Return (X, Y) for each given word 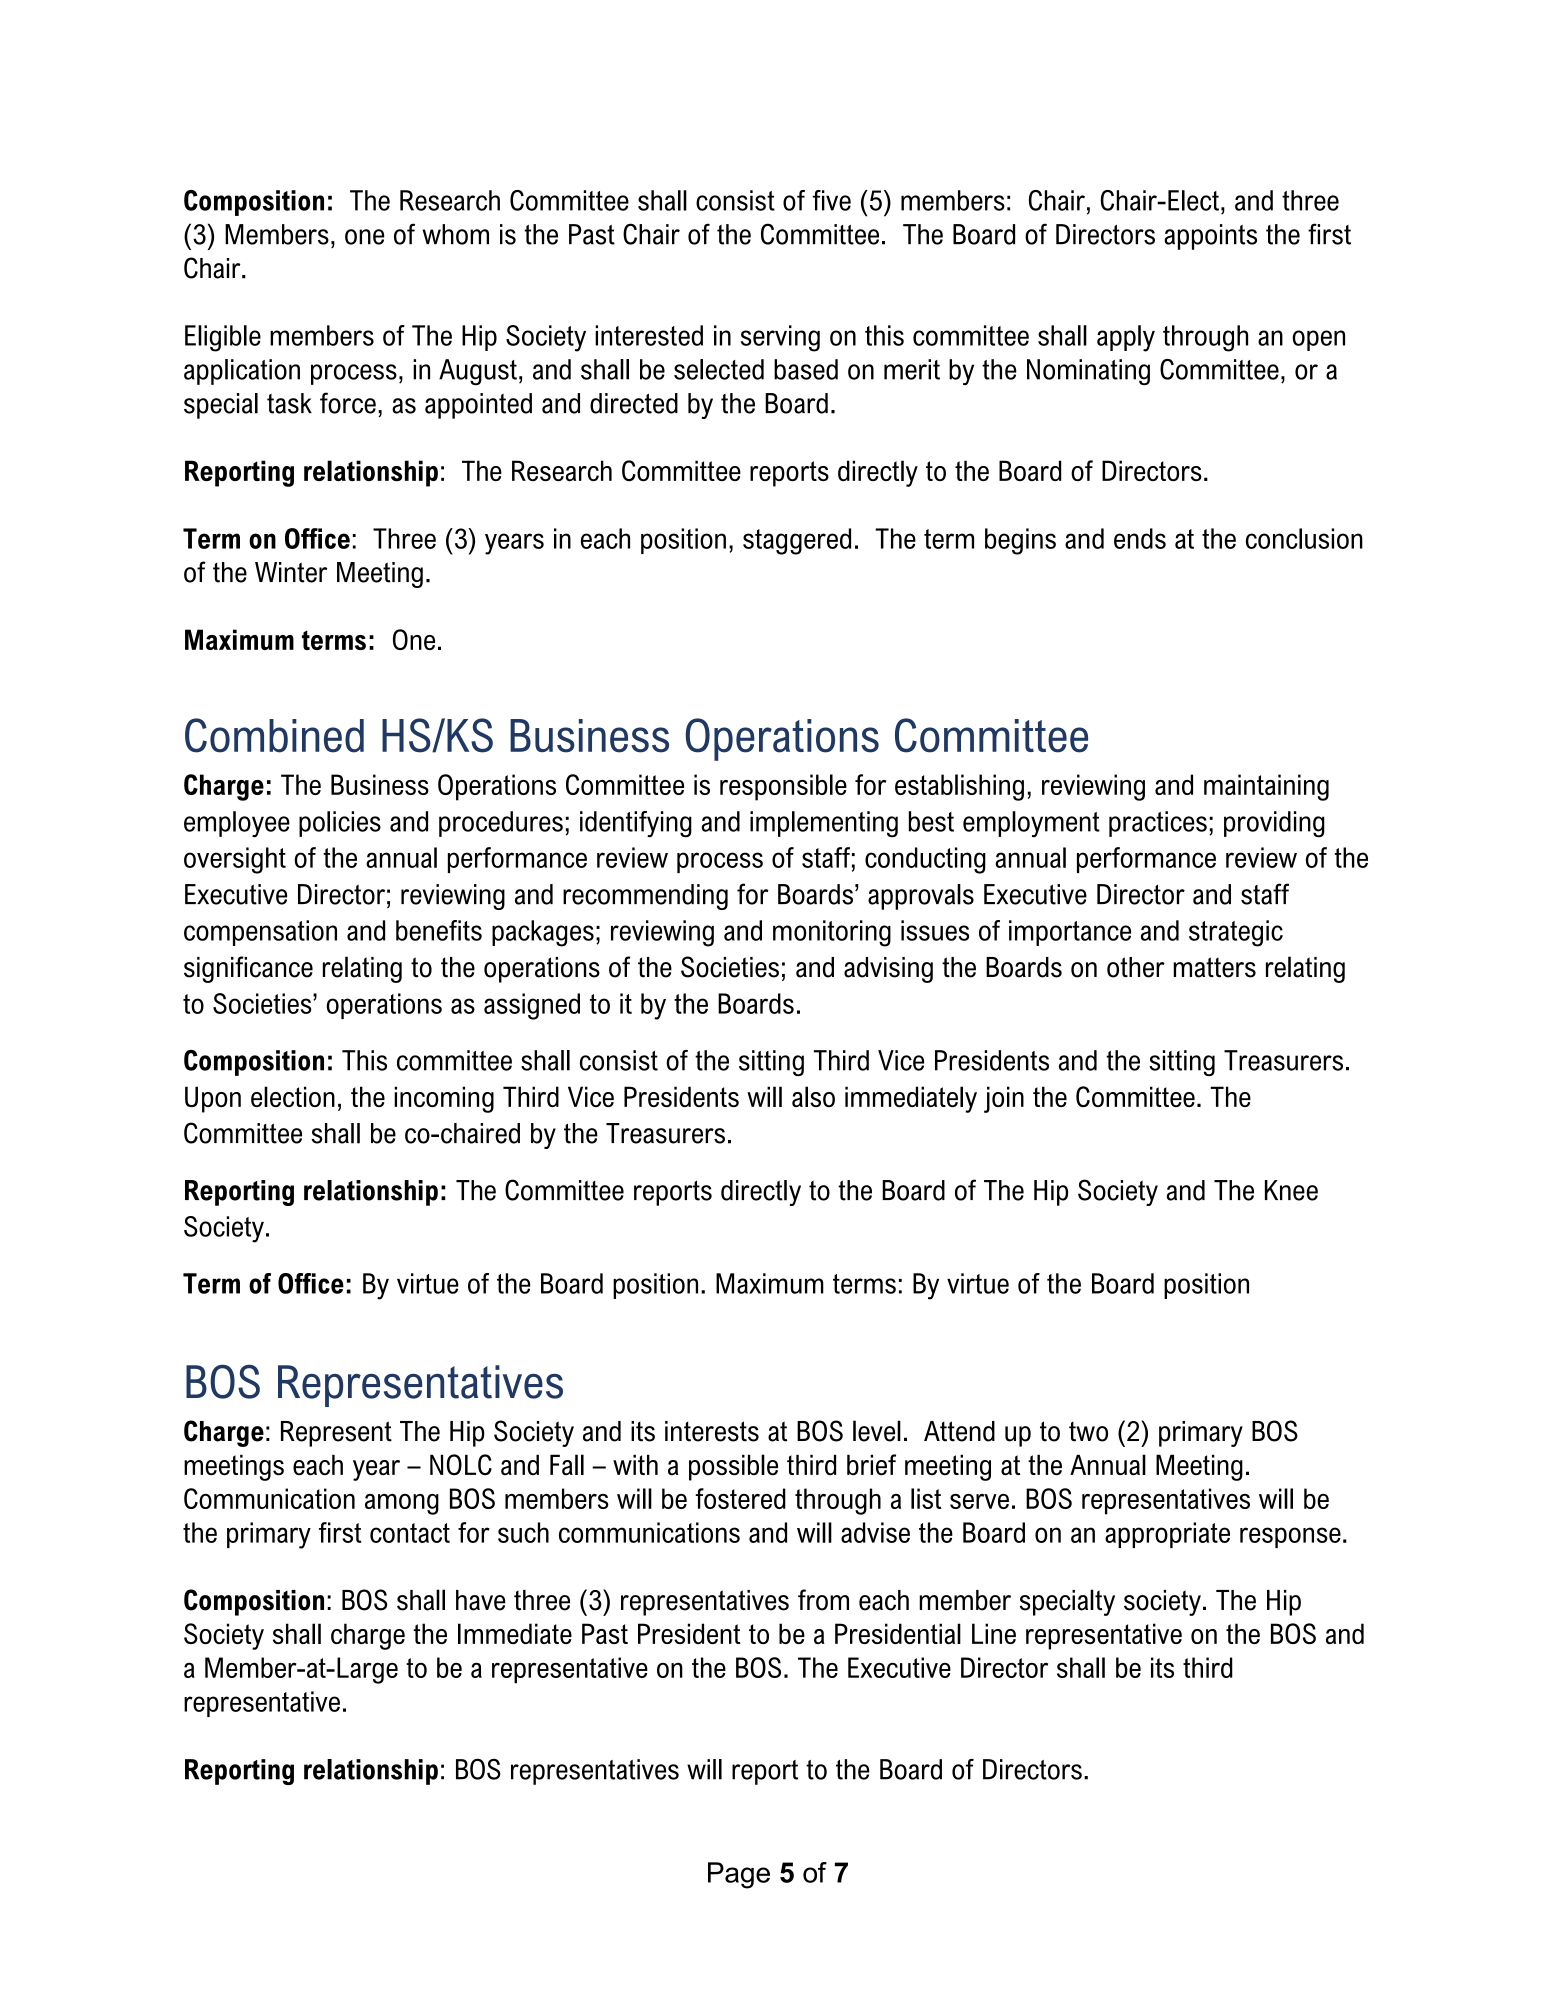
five (832, 200)
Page (739, 1875)
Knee (1291, 1190)
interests (712, 1431)
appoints (1210, 237)
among (402, 1504)
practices (1158, 824)
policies (340, 824)
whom (455, 234)
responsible (783, 787)
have (480, 1600)
